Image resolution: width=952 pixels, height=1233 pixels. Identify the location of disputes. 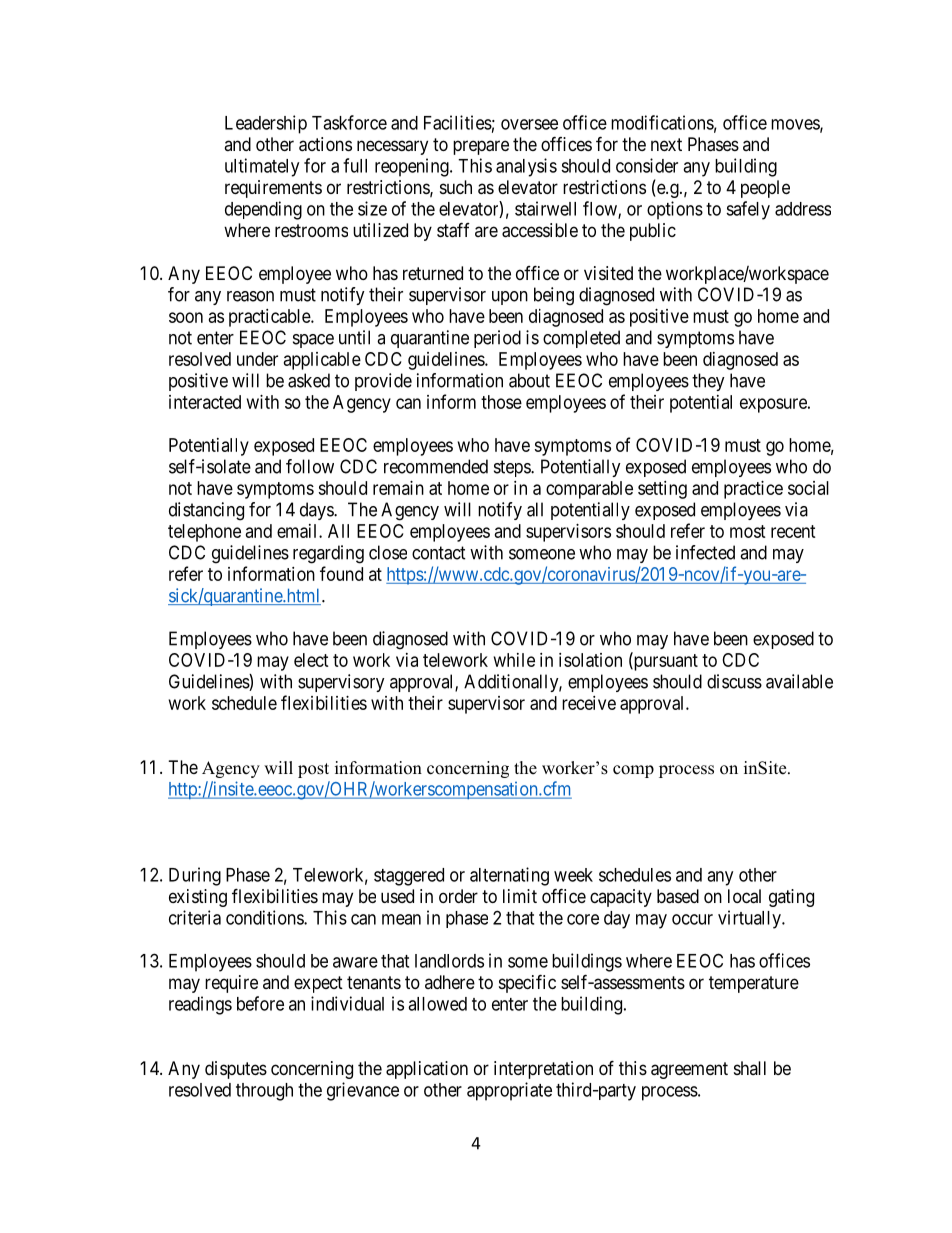
(236, 1070).
